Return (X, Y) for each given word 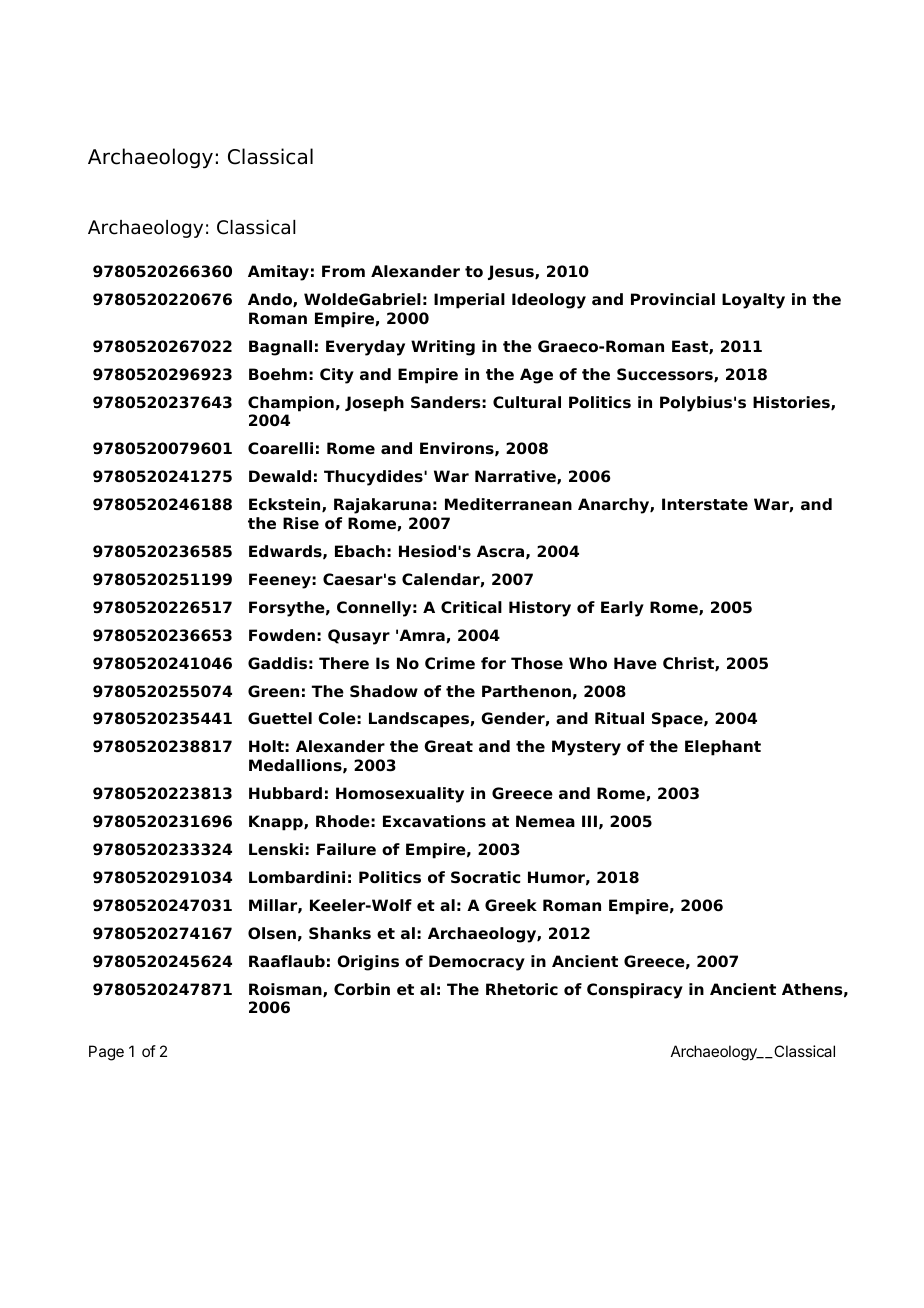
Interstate (705, 504)
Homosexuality (400, 795)
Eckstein (286, 505)
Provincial (673, 299)
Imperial (469, 301)
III (589, 821)
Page (106, 1053)
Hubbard (285, 793)
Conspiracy (635, 991)
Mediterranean (508, 504)
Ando (271, 300)
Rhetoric (522, 989)
